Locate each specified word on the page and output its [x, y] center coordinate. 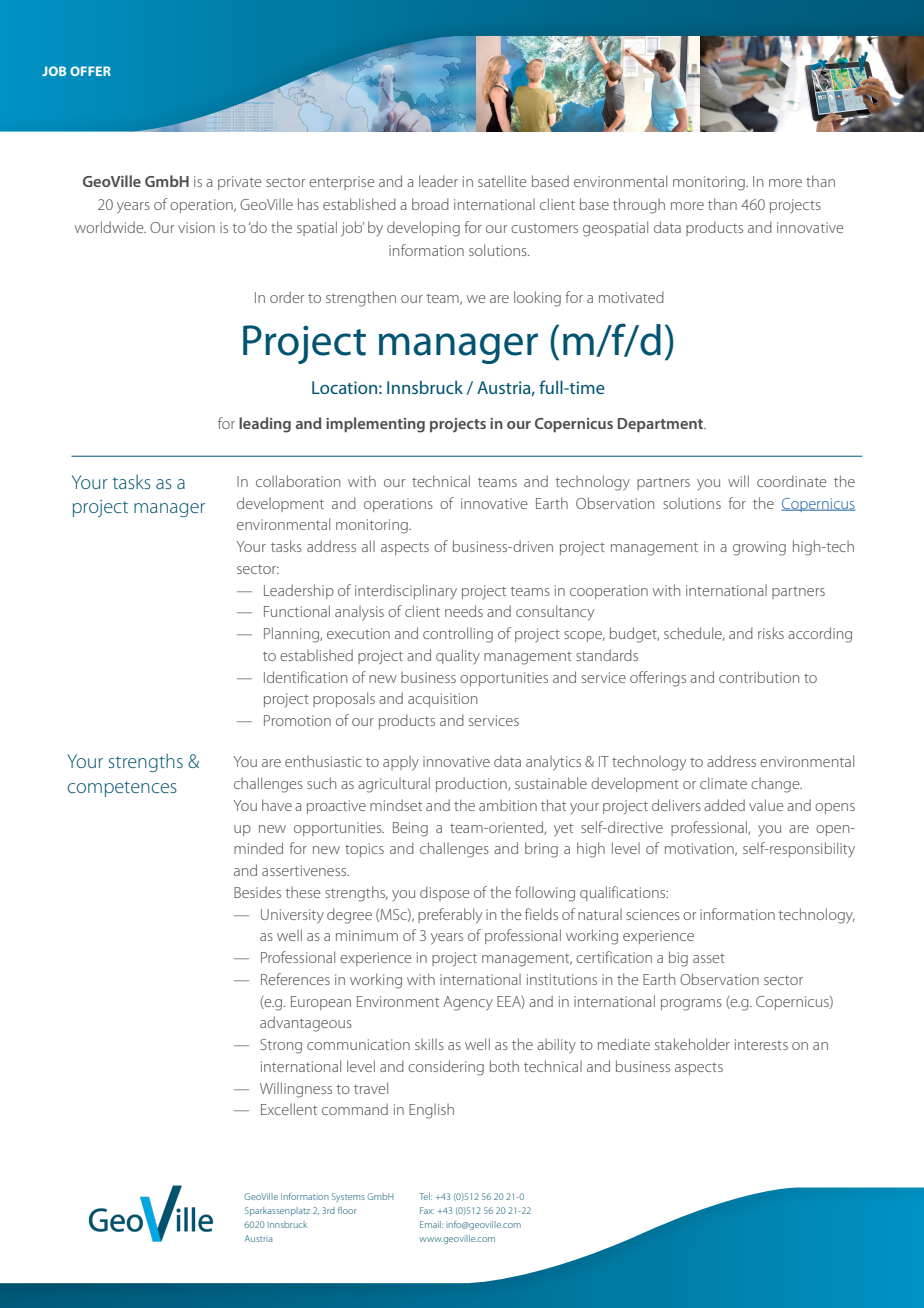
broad [430, 204]
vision [196, 227]
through [639, 206]
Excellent [289, 1109]
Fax [427, 1210]
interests [761, 1044]
